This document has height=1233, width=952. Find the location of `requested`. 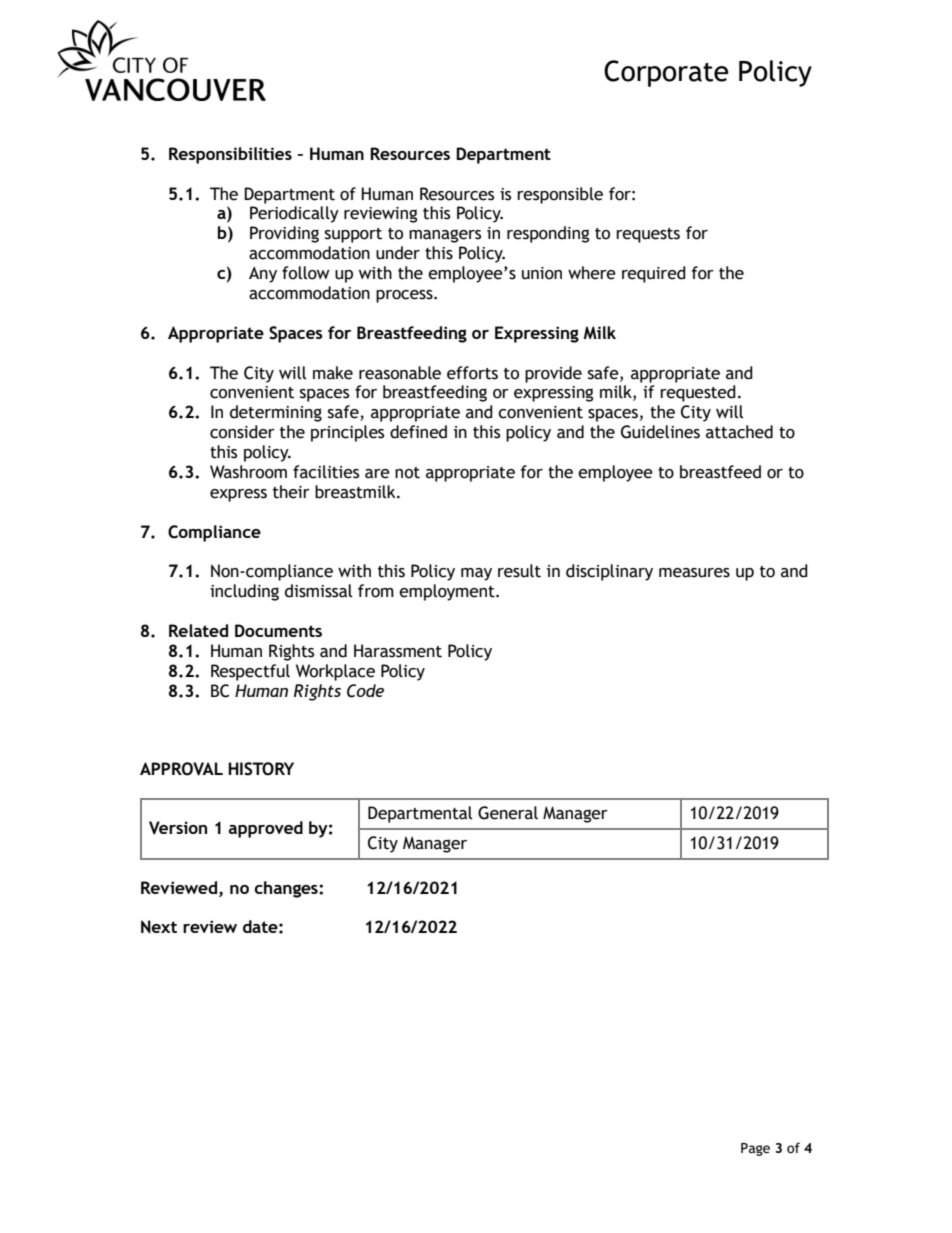

requested is located at coordinates (698, 393).
